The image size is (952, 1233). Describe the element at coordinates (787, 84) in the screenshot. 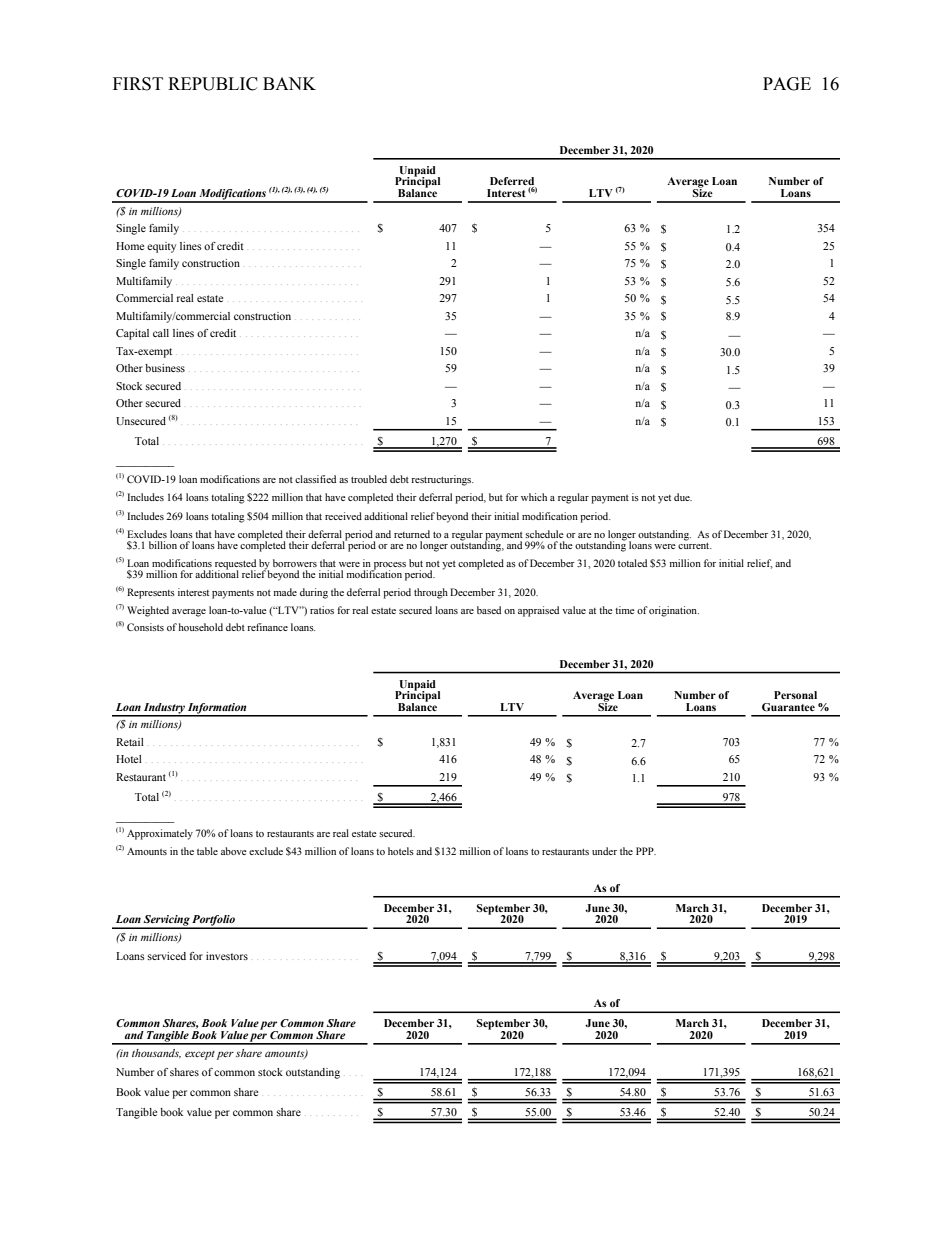

I see `PAGE` at that location.
